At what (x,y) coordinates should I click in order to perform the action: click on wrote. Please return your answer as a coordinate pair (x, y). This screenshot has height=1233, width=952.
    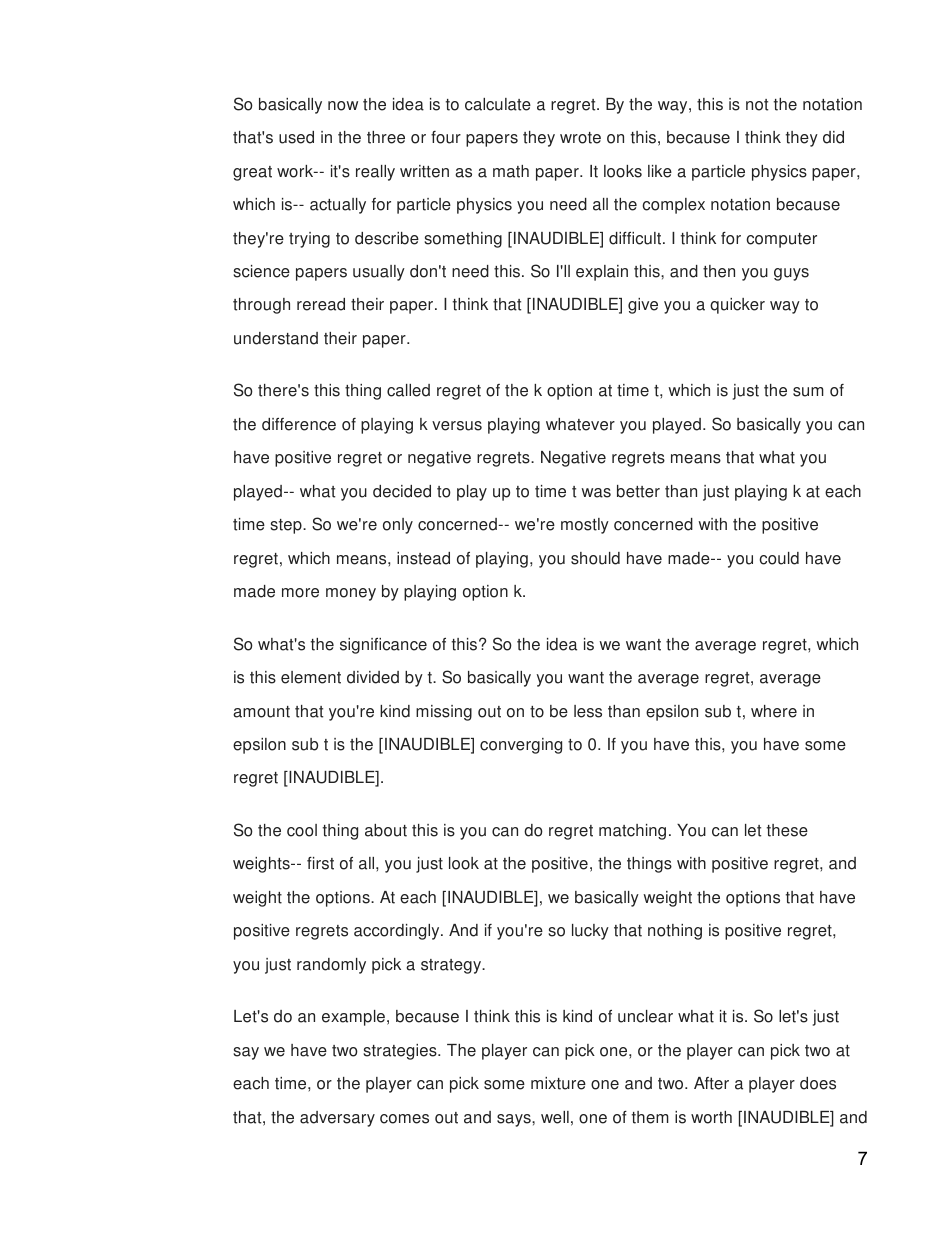
    Looking at the image, I should click on (580, 138).
